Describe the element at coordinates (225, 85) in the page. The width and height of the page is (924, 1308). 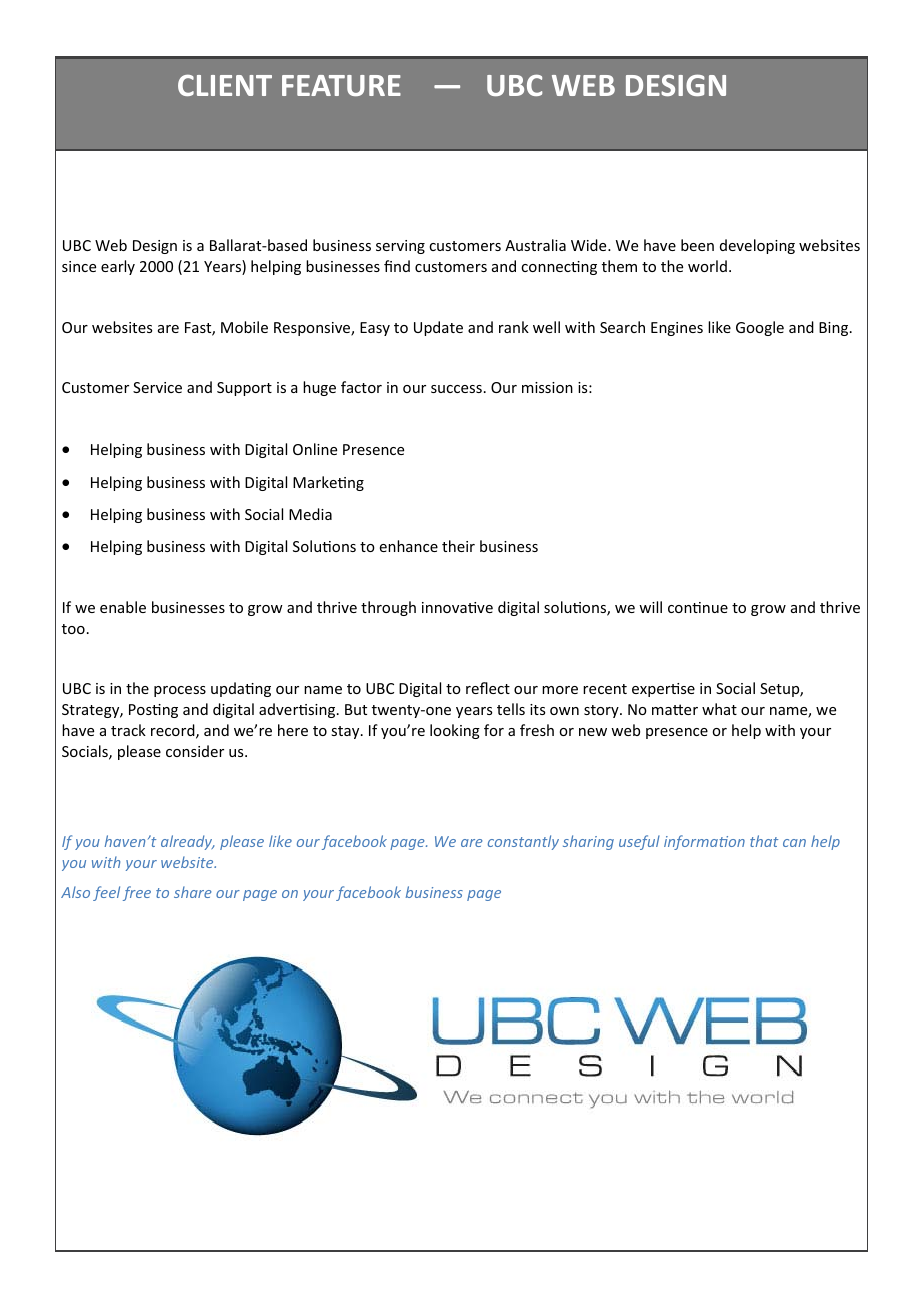
I see `CLIENT` at that location.
